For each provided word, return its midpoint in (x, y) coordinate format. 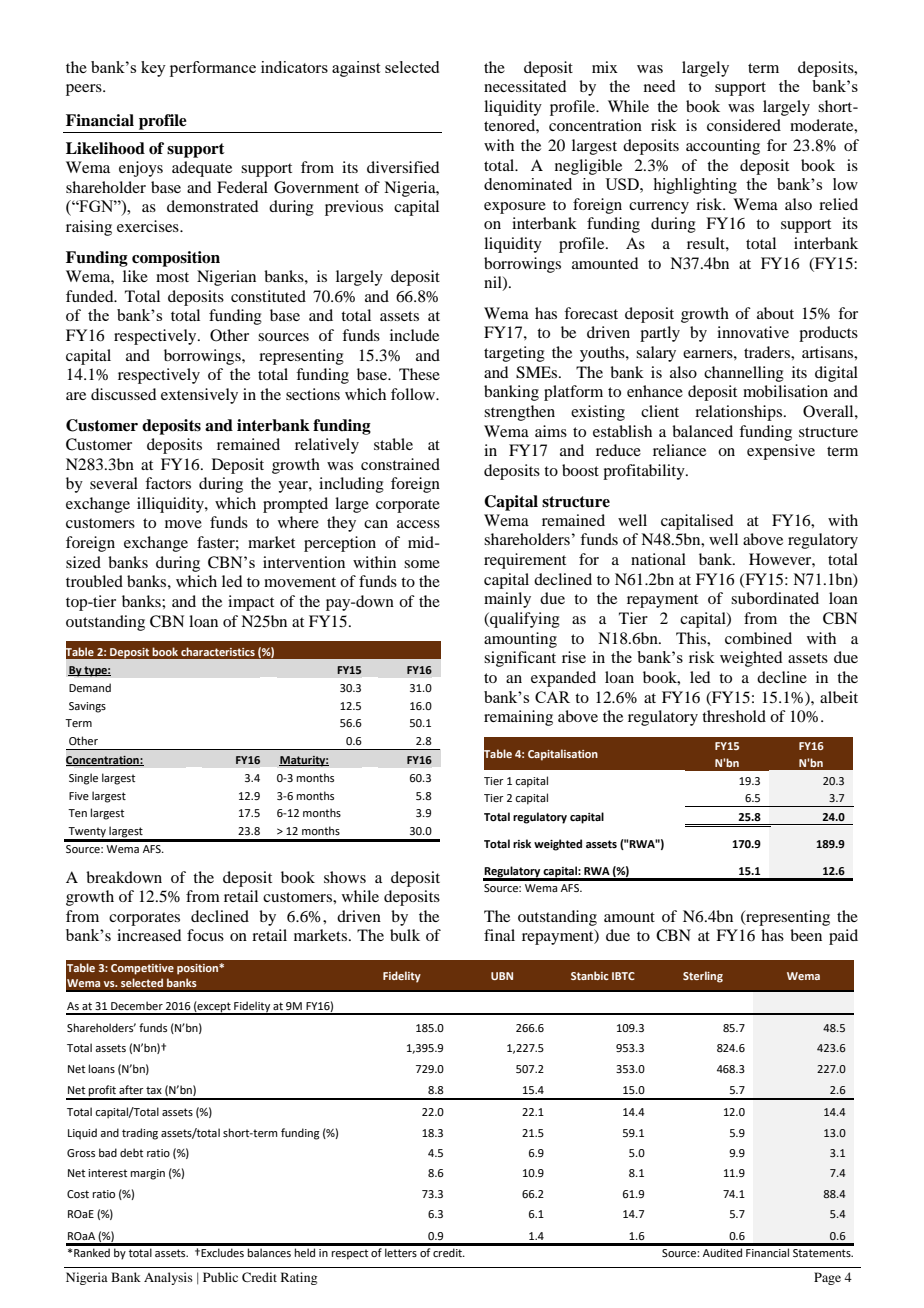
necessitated (525, 86)
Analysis (168, 1278)
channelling (744, 374)
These (419, 374)
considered (744, 125)
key (153, 69)
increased (149, 935)
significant (520, 659)
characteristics (218, 651)
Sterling (703, 977)
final (499, 935)
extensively (199, 396)
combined (758, 638)
